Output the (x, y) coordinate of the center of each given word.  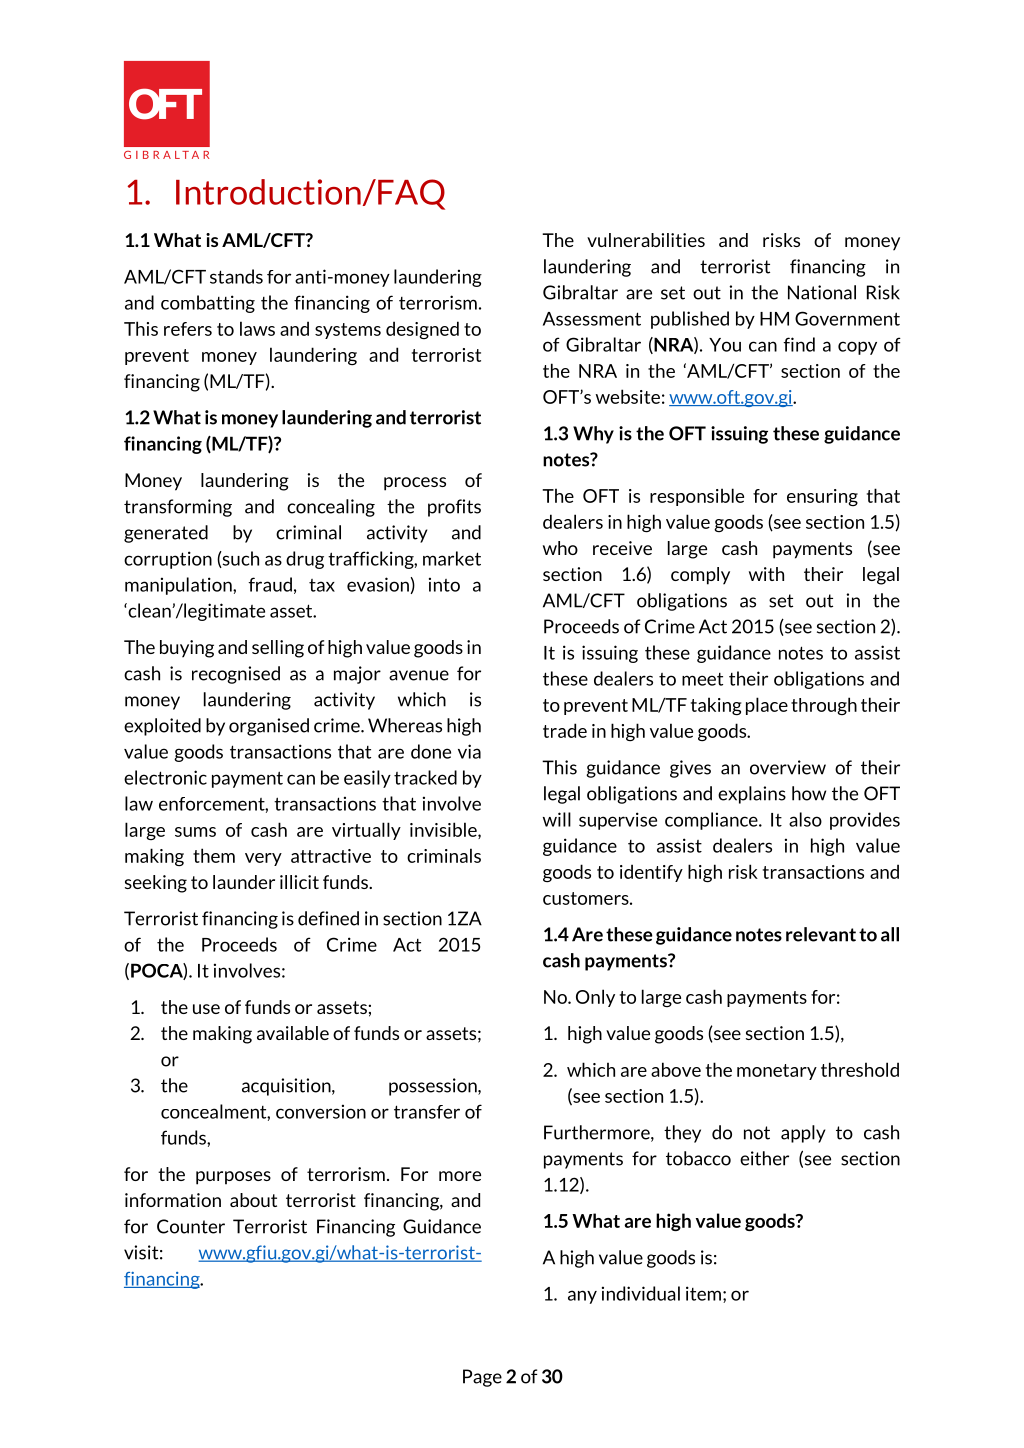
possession (434, 1087)
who (560, 548)
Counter (191, 1226)
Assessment (592, 319)
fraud (270, 584)
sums (195, 832)
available (293, 1033)
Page (482, 1378)
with (766, 574)
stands (236, 276)
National (822, 292)
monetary (777, 1072)
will (557, 819)
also (805, 819)
